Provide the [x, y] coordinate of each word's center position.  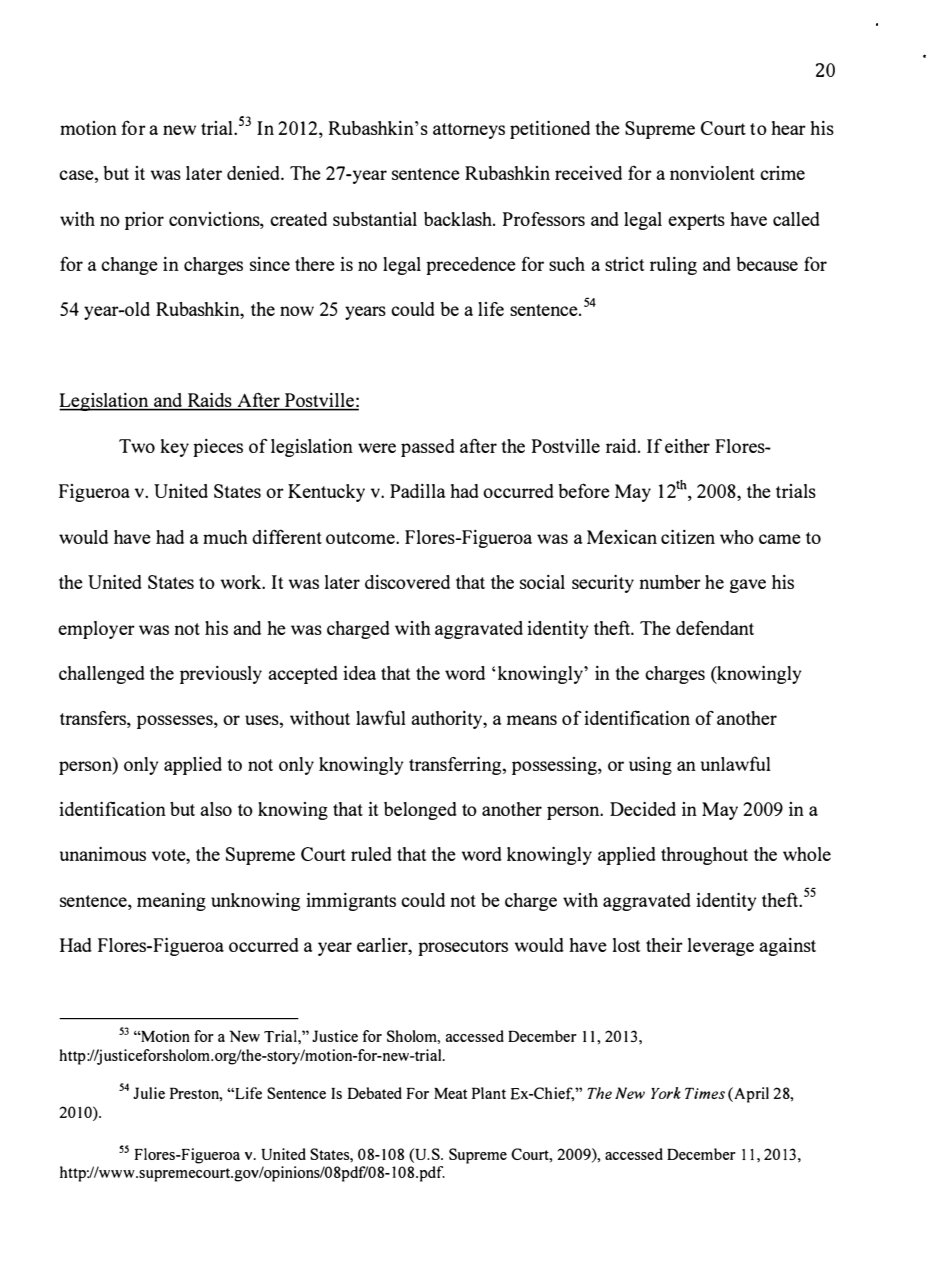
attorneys [469, 131]
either [687, 446]
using [650, 766]
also [216, 809]
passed [428, 448]
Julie [149, 1093]
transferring [456, 766]
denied [254, 173]
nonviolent [712, 173]
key [174, 448]
